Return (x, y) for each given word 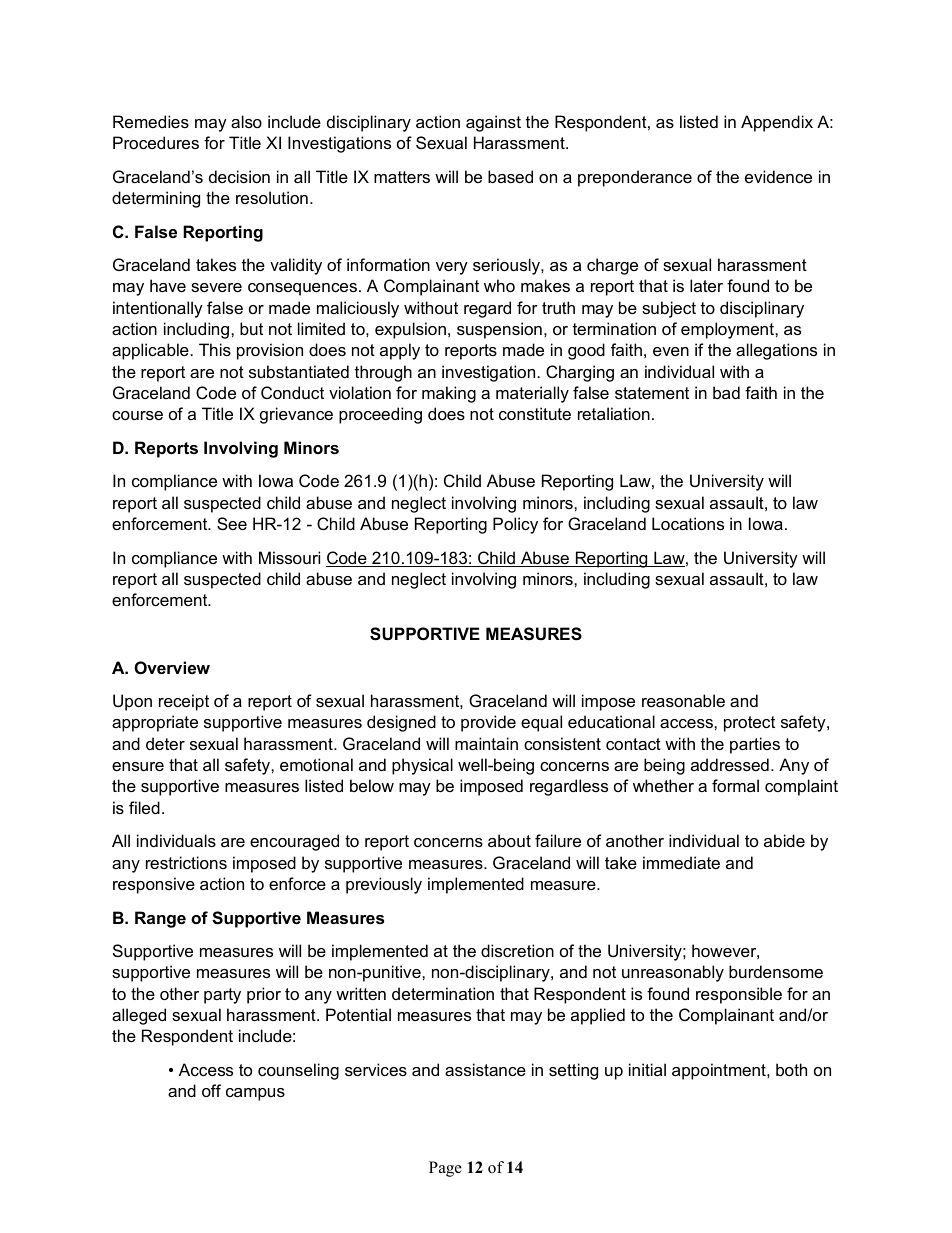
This (215, 349)
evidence (778, 176)
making (449, 394)
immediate (681, 862)
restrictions (186, 862)
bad (726, 392)
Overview (172, 667)
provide (488, 723)
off (211, 1090)
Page (445, 1169)
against (493, 123)
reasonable (683, 700)
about (509, 840)
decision (239, 176)
